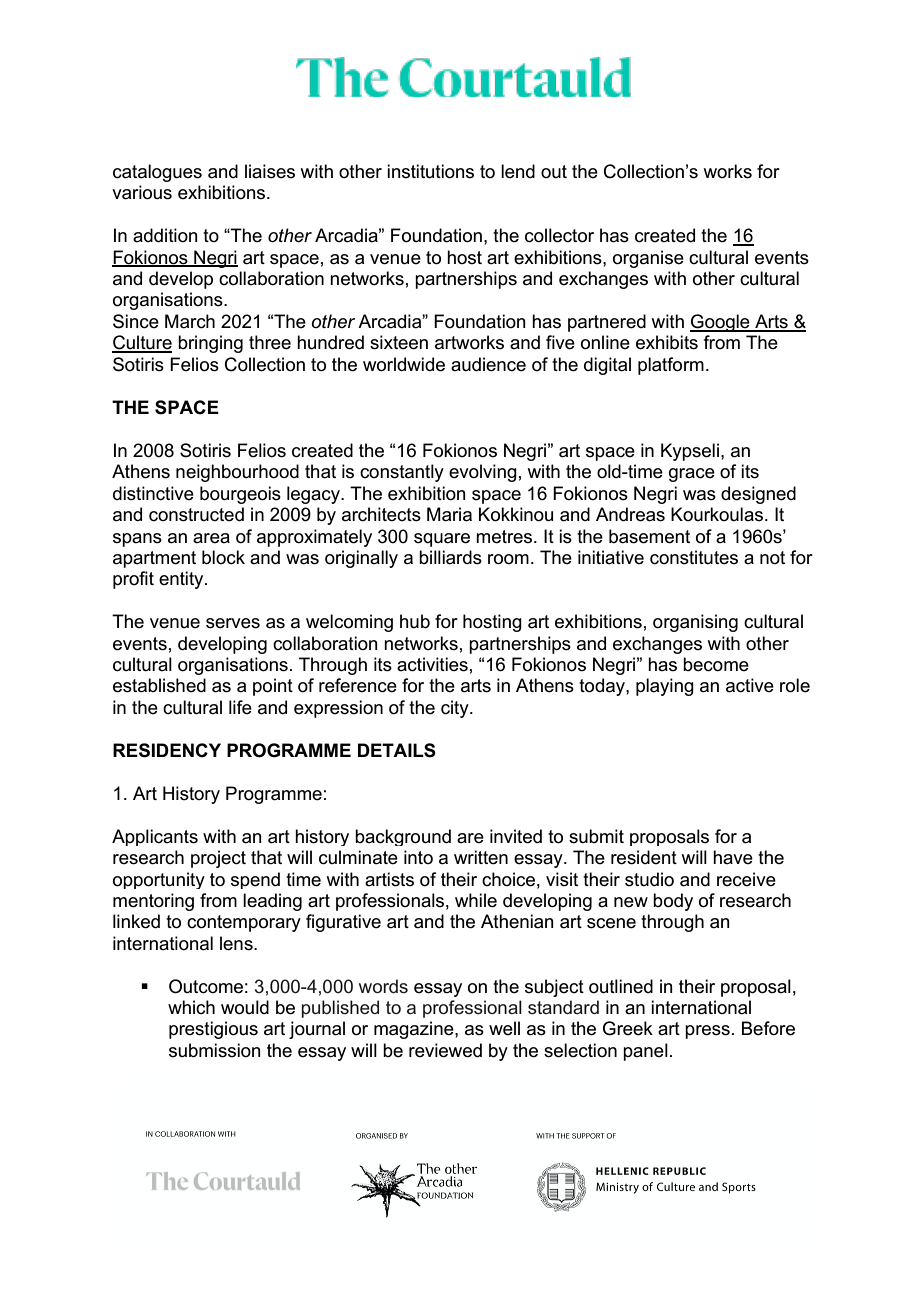  What do you see at coordinates (213, 1030) in the image?
I see `prestigious` at bounding box center [213, 1030].
